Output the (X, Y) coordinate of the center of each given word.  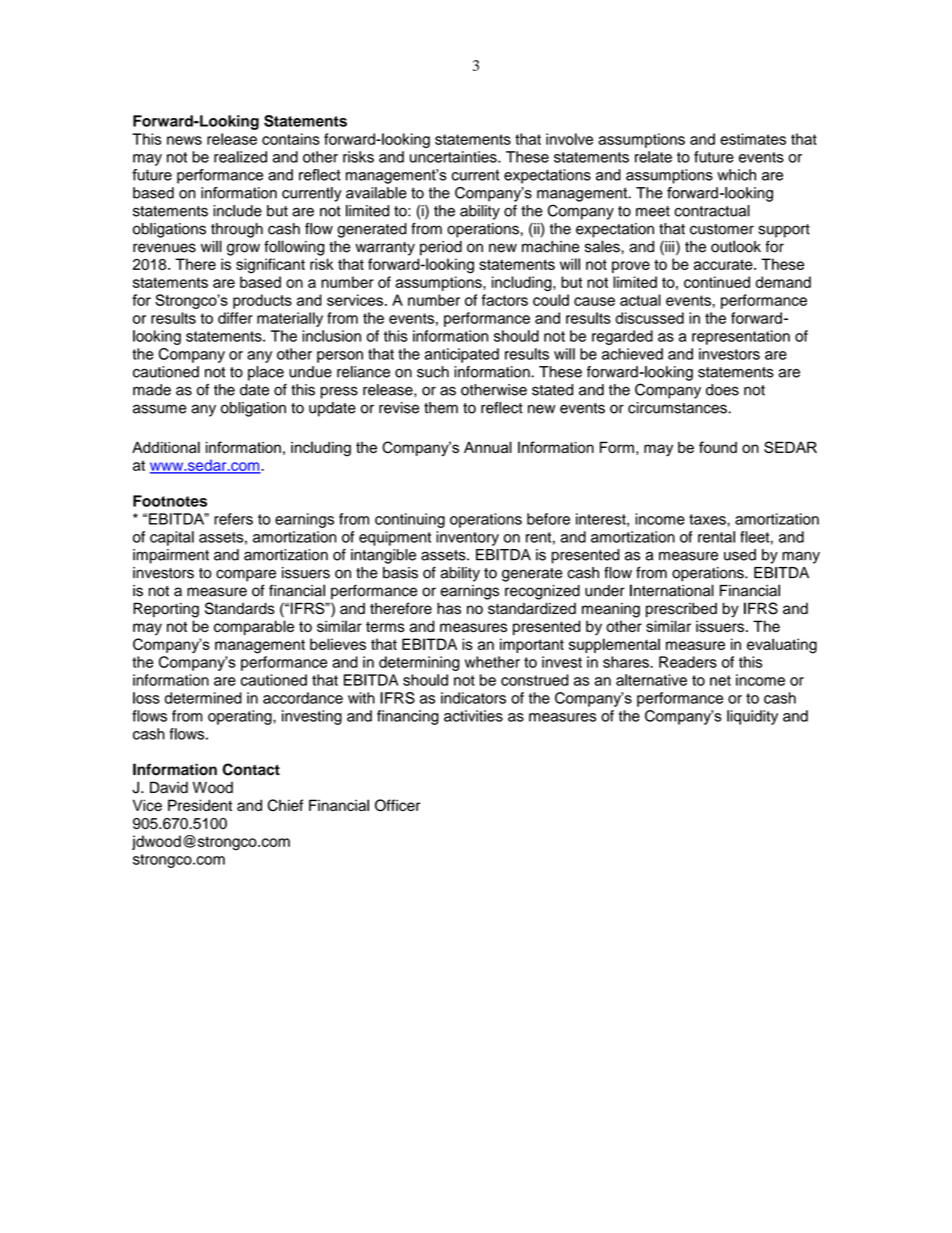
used (740, 555)
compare (246, 575)
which (736, 175)
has (449, 608)
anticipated (462, 355)
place (266, 373)
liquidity (752, 717)
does (722, 390)
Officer (397, 805)
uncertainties (454, 157)
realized (240, 157)
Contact (251, 769)
